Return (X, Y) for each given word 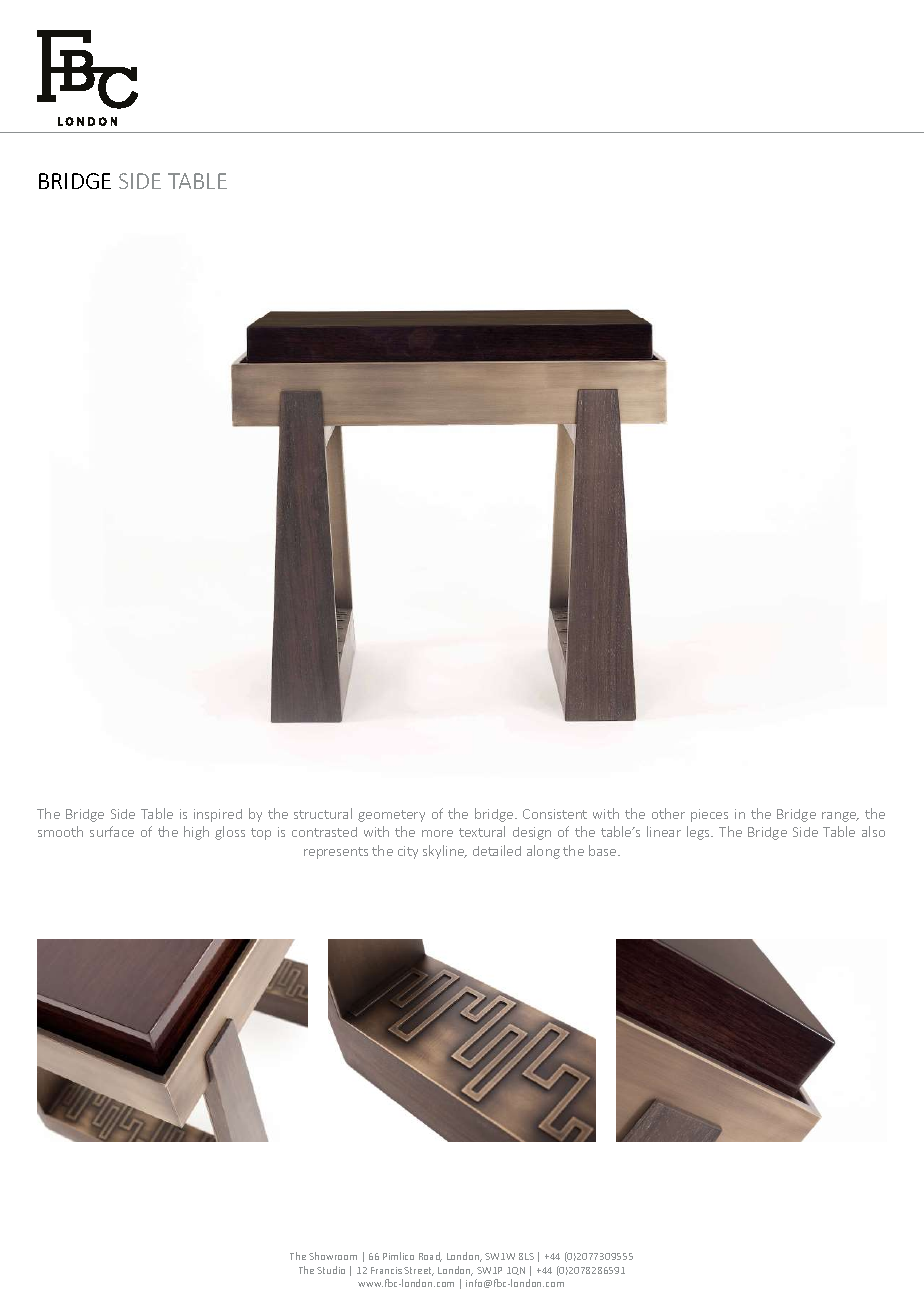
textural (482, 831)
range (840, 817)
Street (419, 1271)
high (196, 833)
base (604, 850)
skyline (445, 852)
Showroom (333, 1256)
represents (336, 853)
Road (430, 1257)
